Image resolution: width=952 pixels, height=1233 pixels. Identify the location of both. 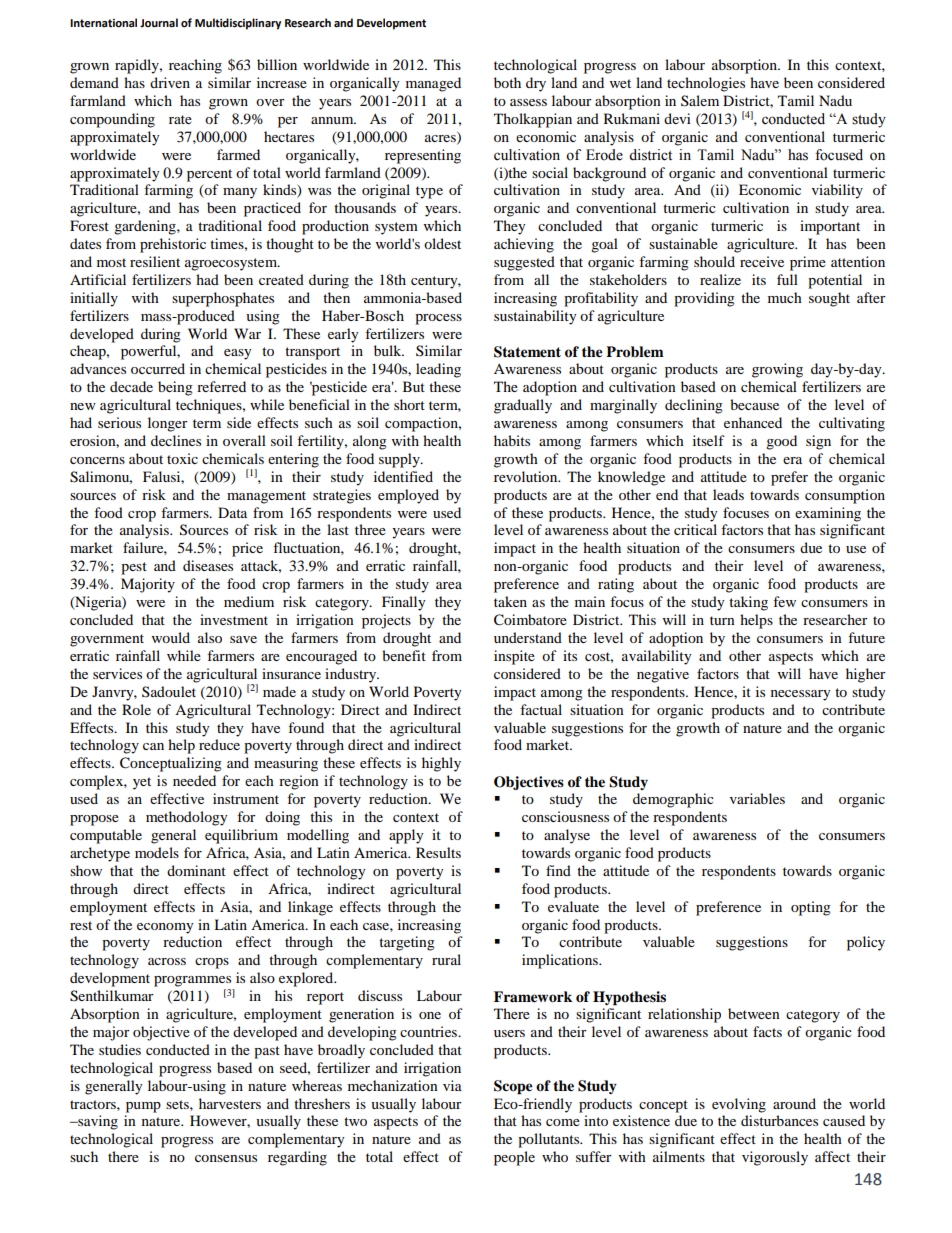
(507, 82).
